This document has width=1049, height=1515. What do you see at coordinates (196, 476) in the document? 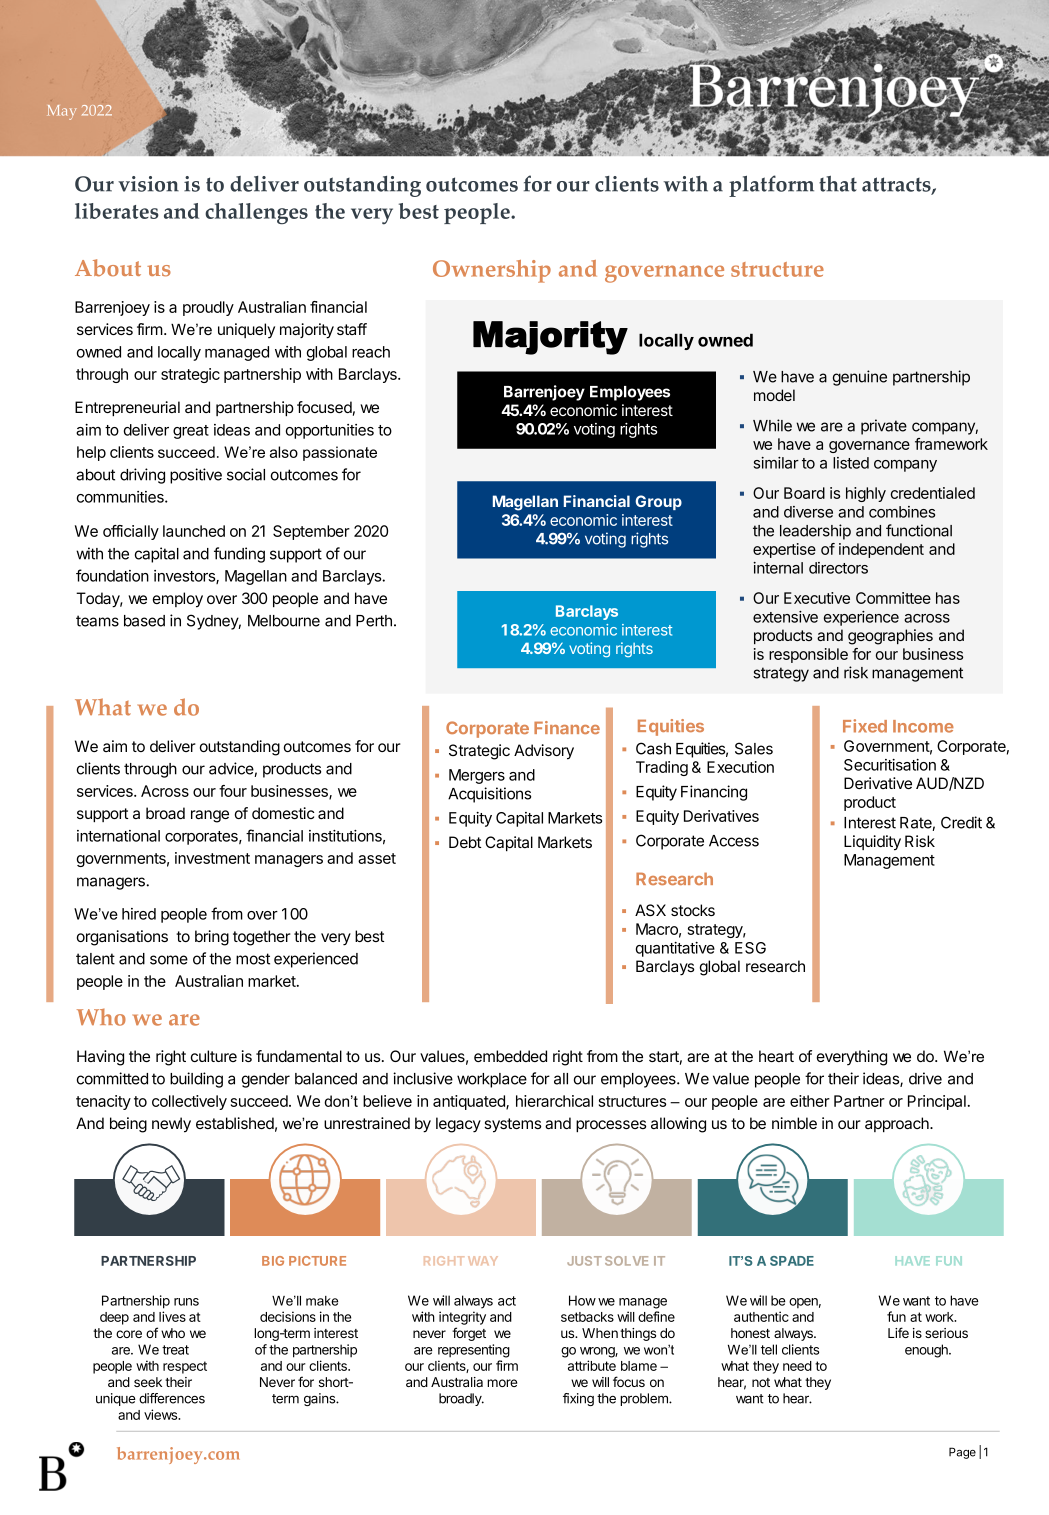
I see `positive` at bounding box center [196, 476].
